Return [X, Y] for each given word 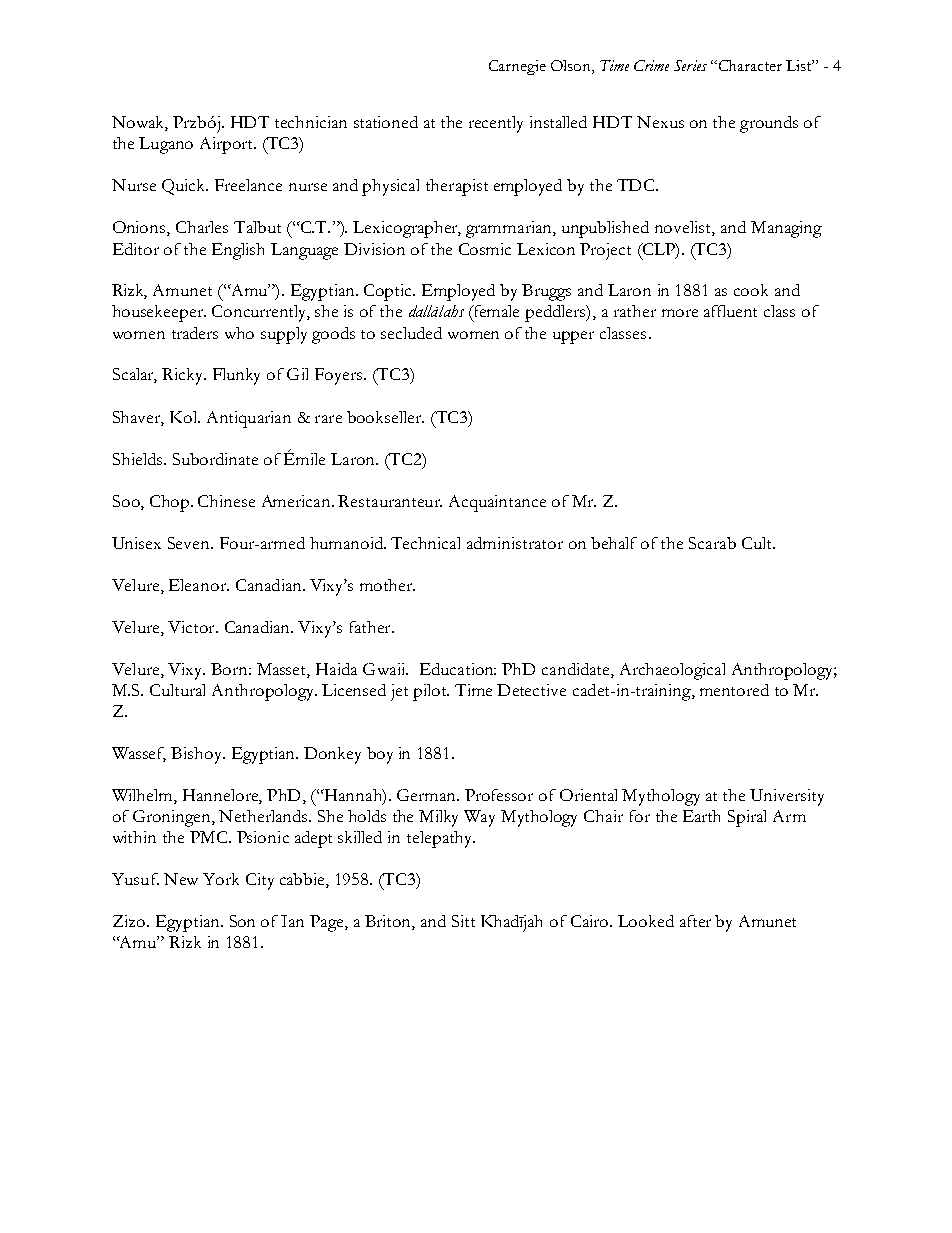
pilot [431, 692]
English [238, 251]
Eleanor [198, 585]
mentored [734, 690]
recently [496, 124]
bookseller [385, 417]
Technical [425, 543]
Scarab [712, 543]
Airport [227, 145]
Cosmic [485, 249]
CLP [658, 250]
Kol [185, 417]
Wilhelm [143, 796]
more [680, 313]
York [221, 879]
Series [690, 65]
